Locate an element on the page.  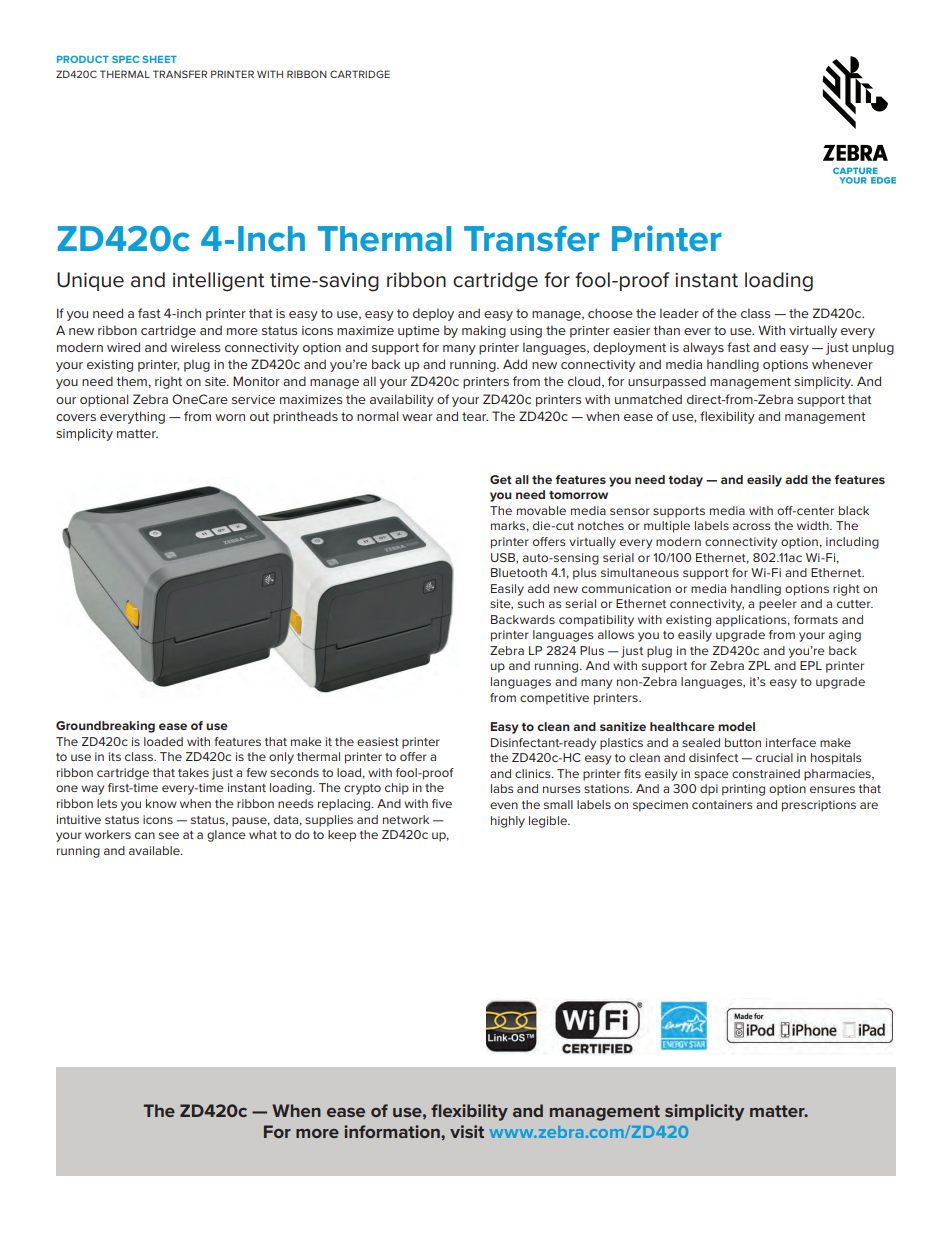
Groundbreaking is located at coordinates (105, 727).
